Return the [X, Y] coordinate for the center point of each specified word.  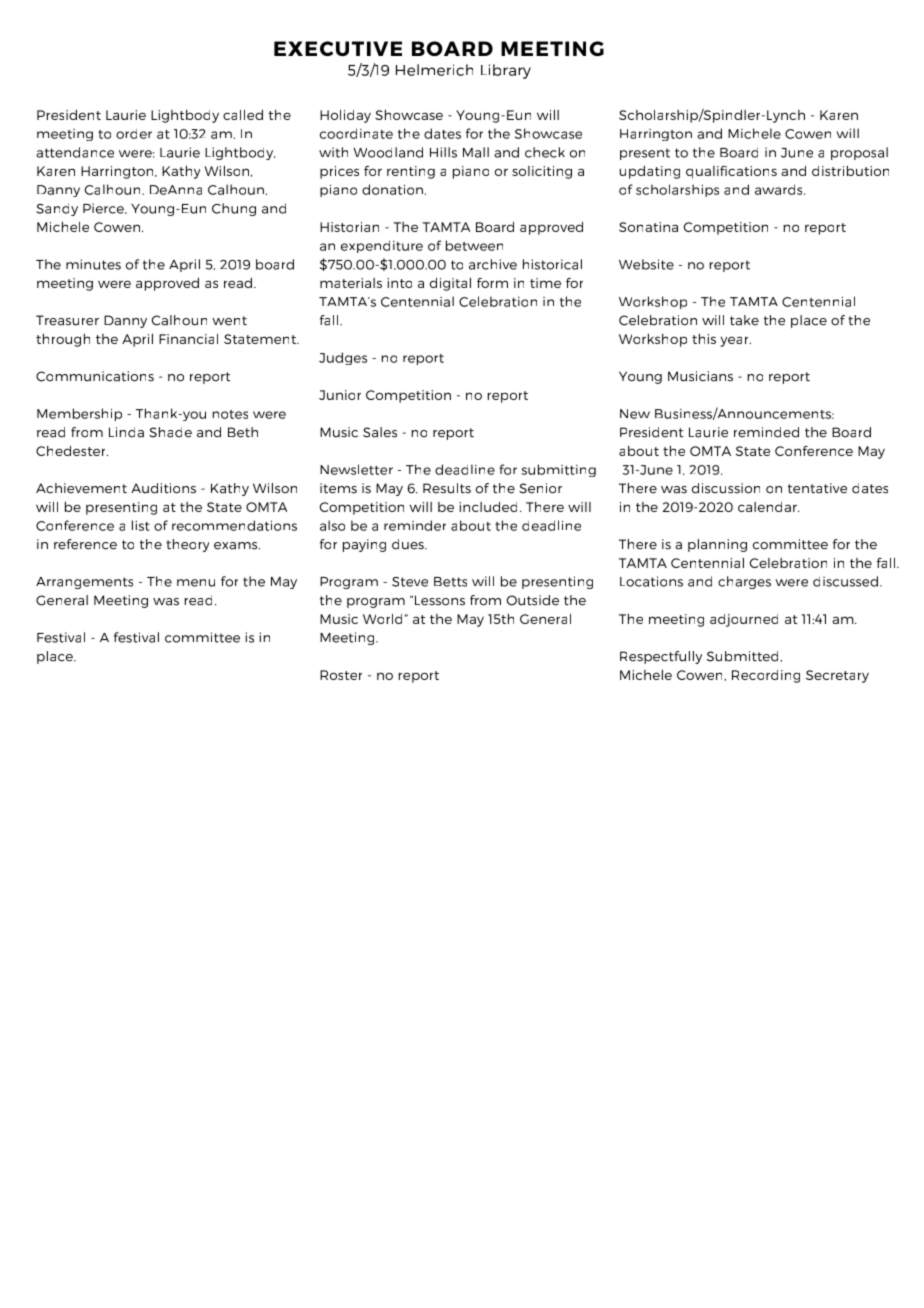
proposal [859, 153]
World [382, 619]
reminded [766, 432]
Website [646, 264]
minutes [93, 264]
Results [447, 488]
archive [493, 264]
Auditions [163, 488]
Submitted [742, 656]
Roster [341, 675]
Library [506, 71]
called [243, 115]
